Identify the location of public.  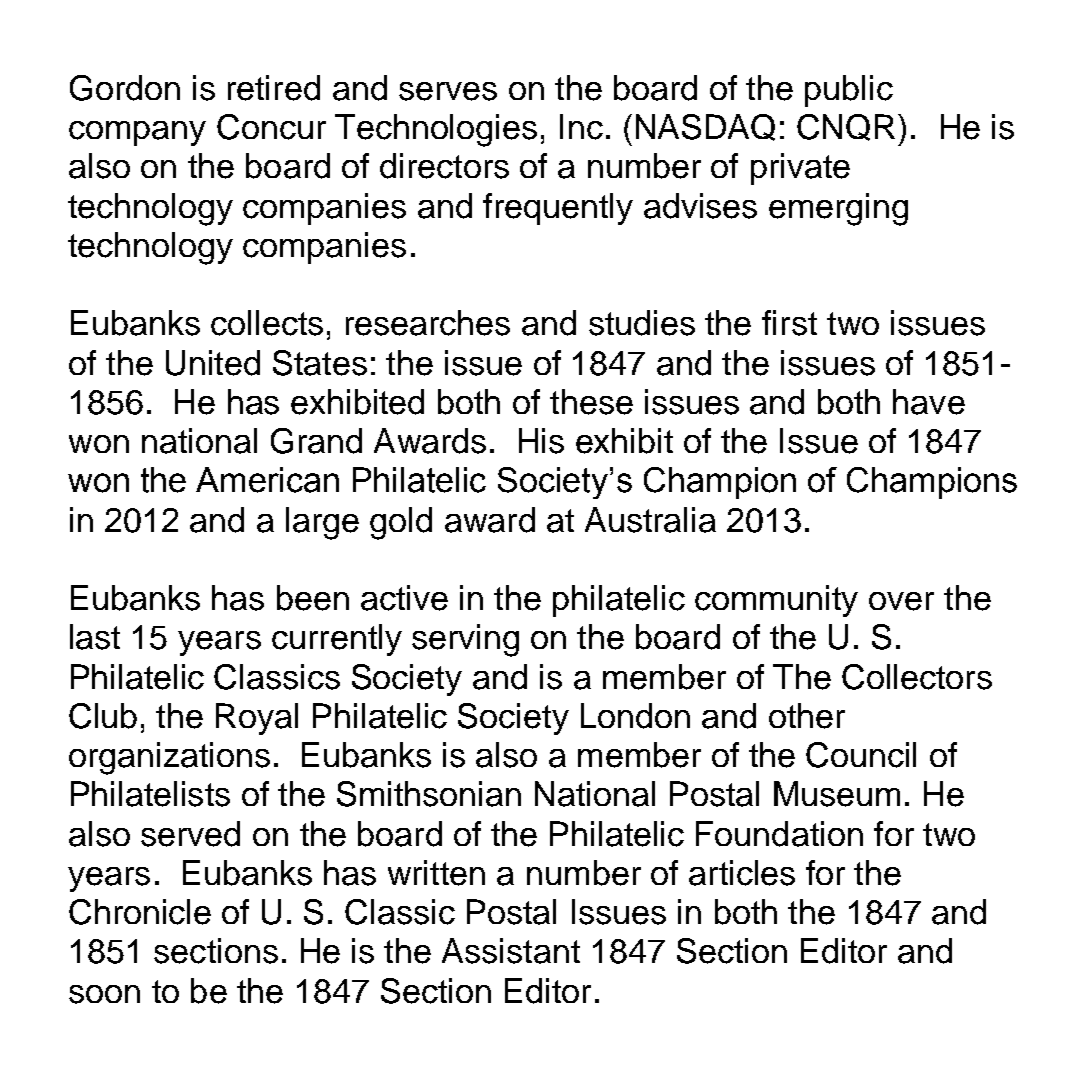
(849, 91).
